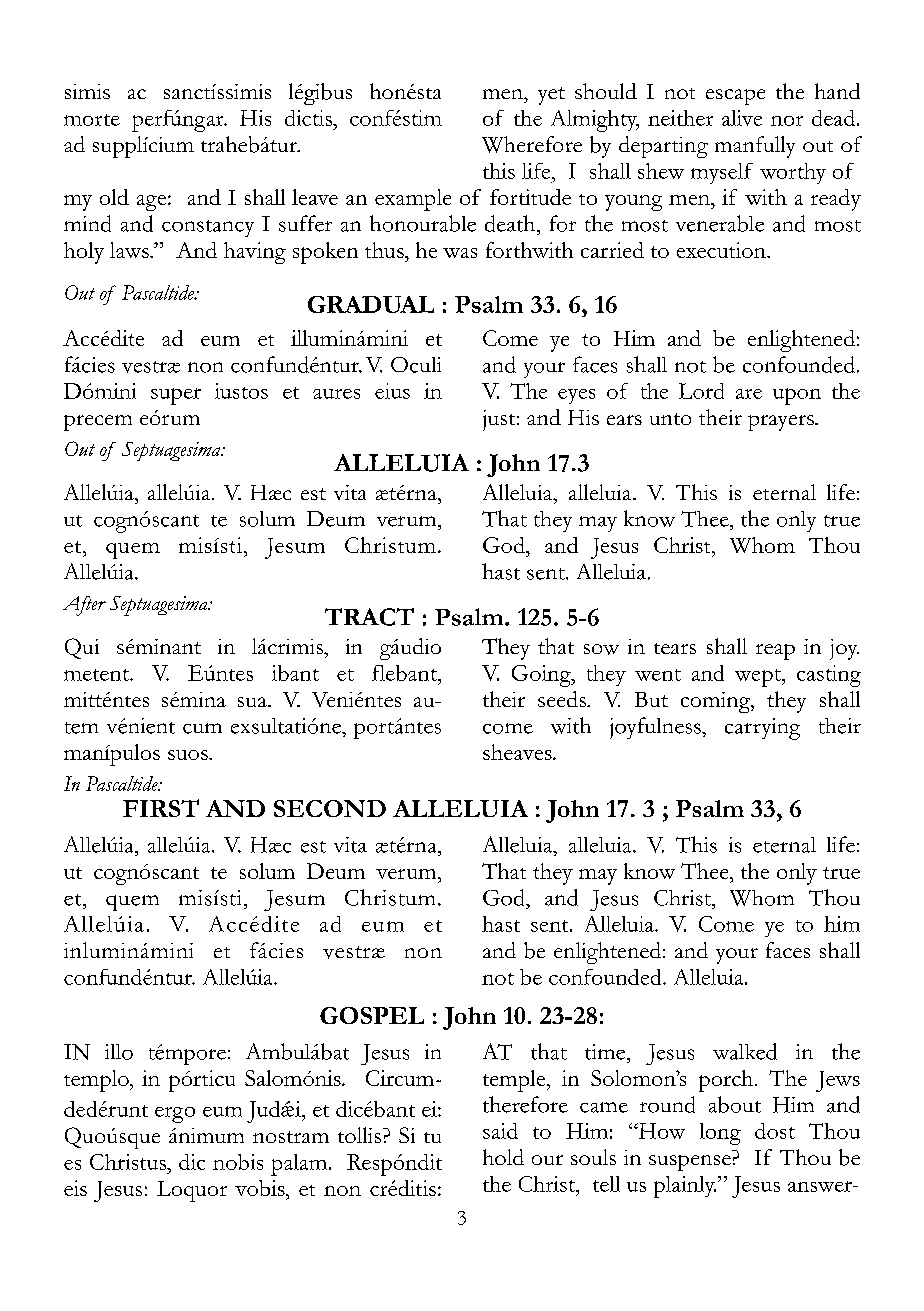 The image size is (924, 1311). Describe the element at coordinates (369, 617) in the screenshot. I see `TRACT` at that location.
